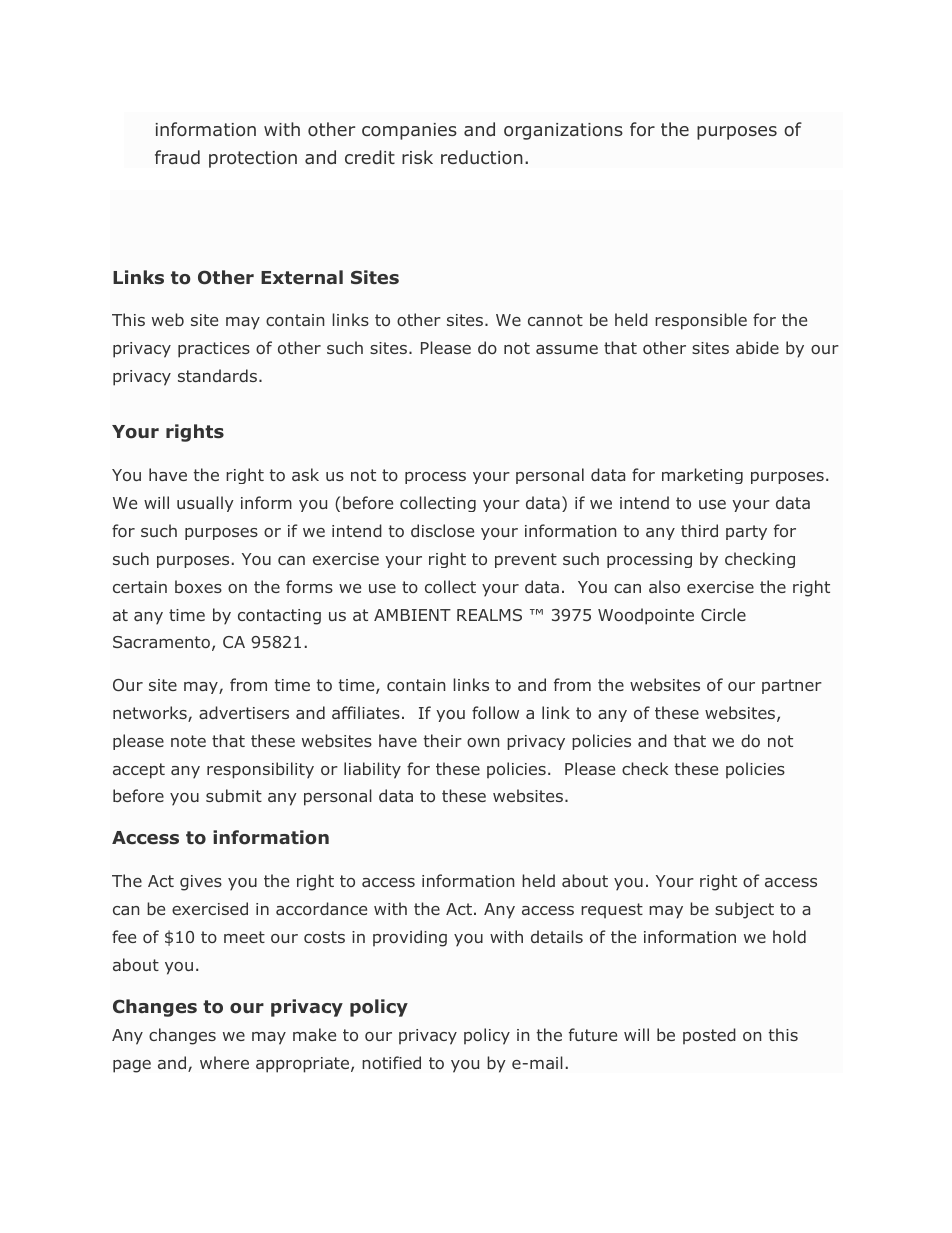 The height and width of the screenshot is (1233, 952). I want to click on organizations, so click(563, 131).
